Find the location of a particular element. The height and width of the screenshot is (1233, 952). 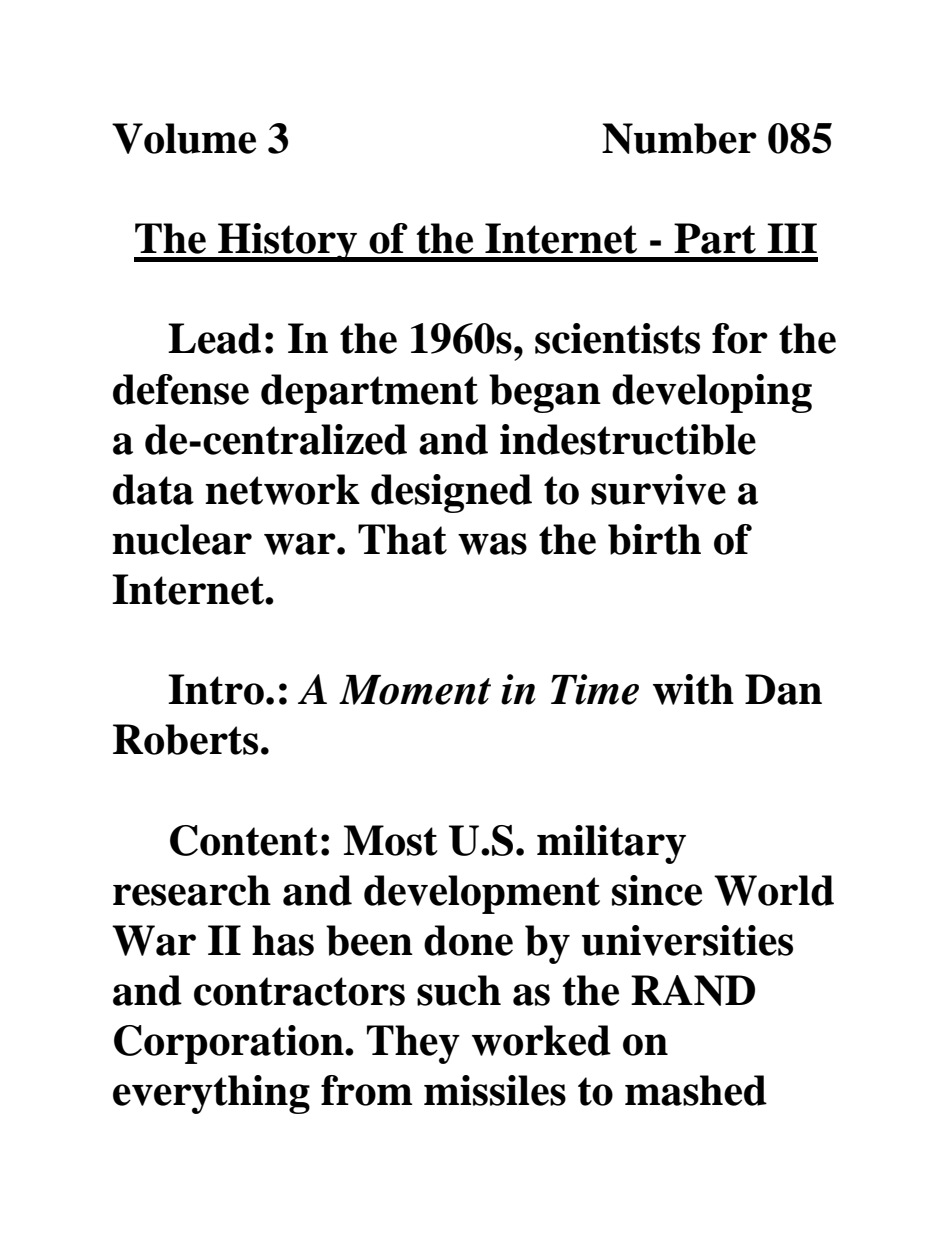

Volume is located at coordinates (184, 138).
